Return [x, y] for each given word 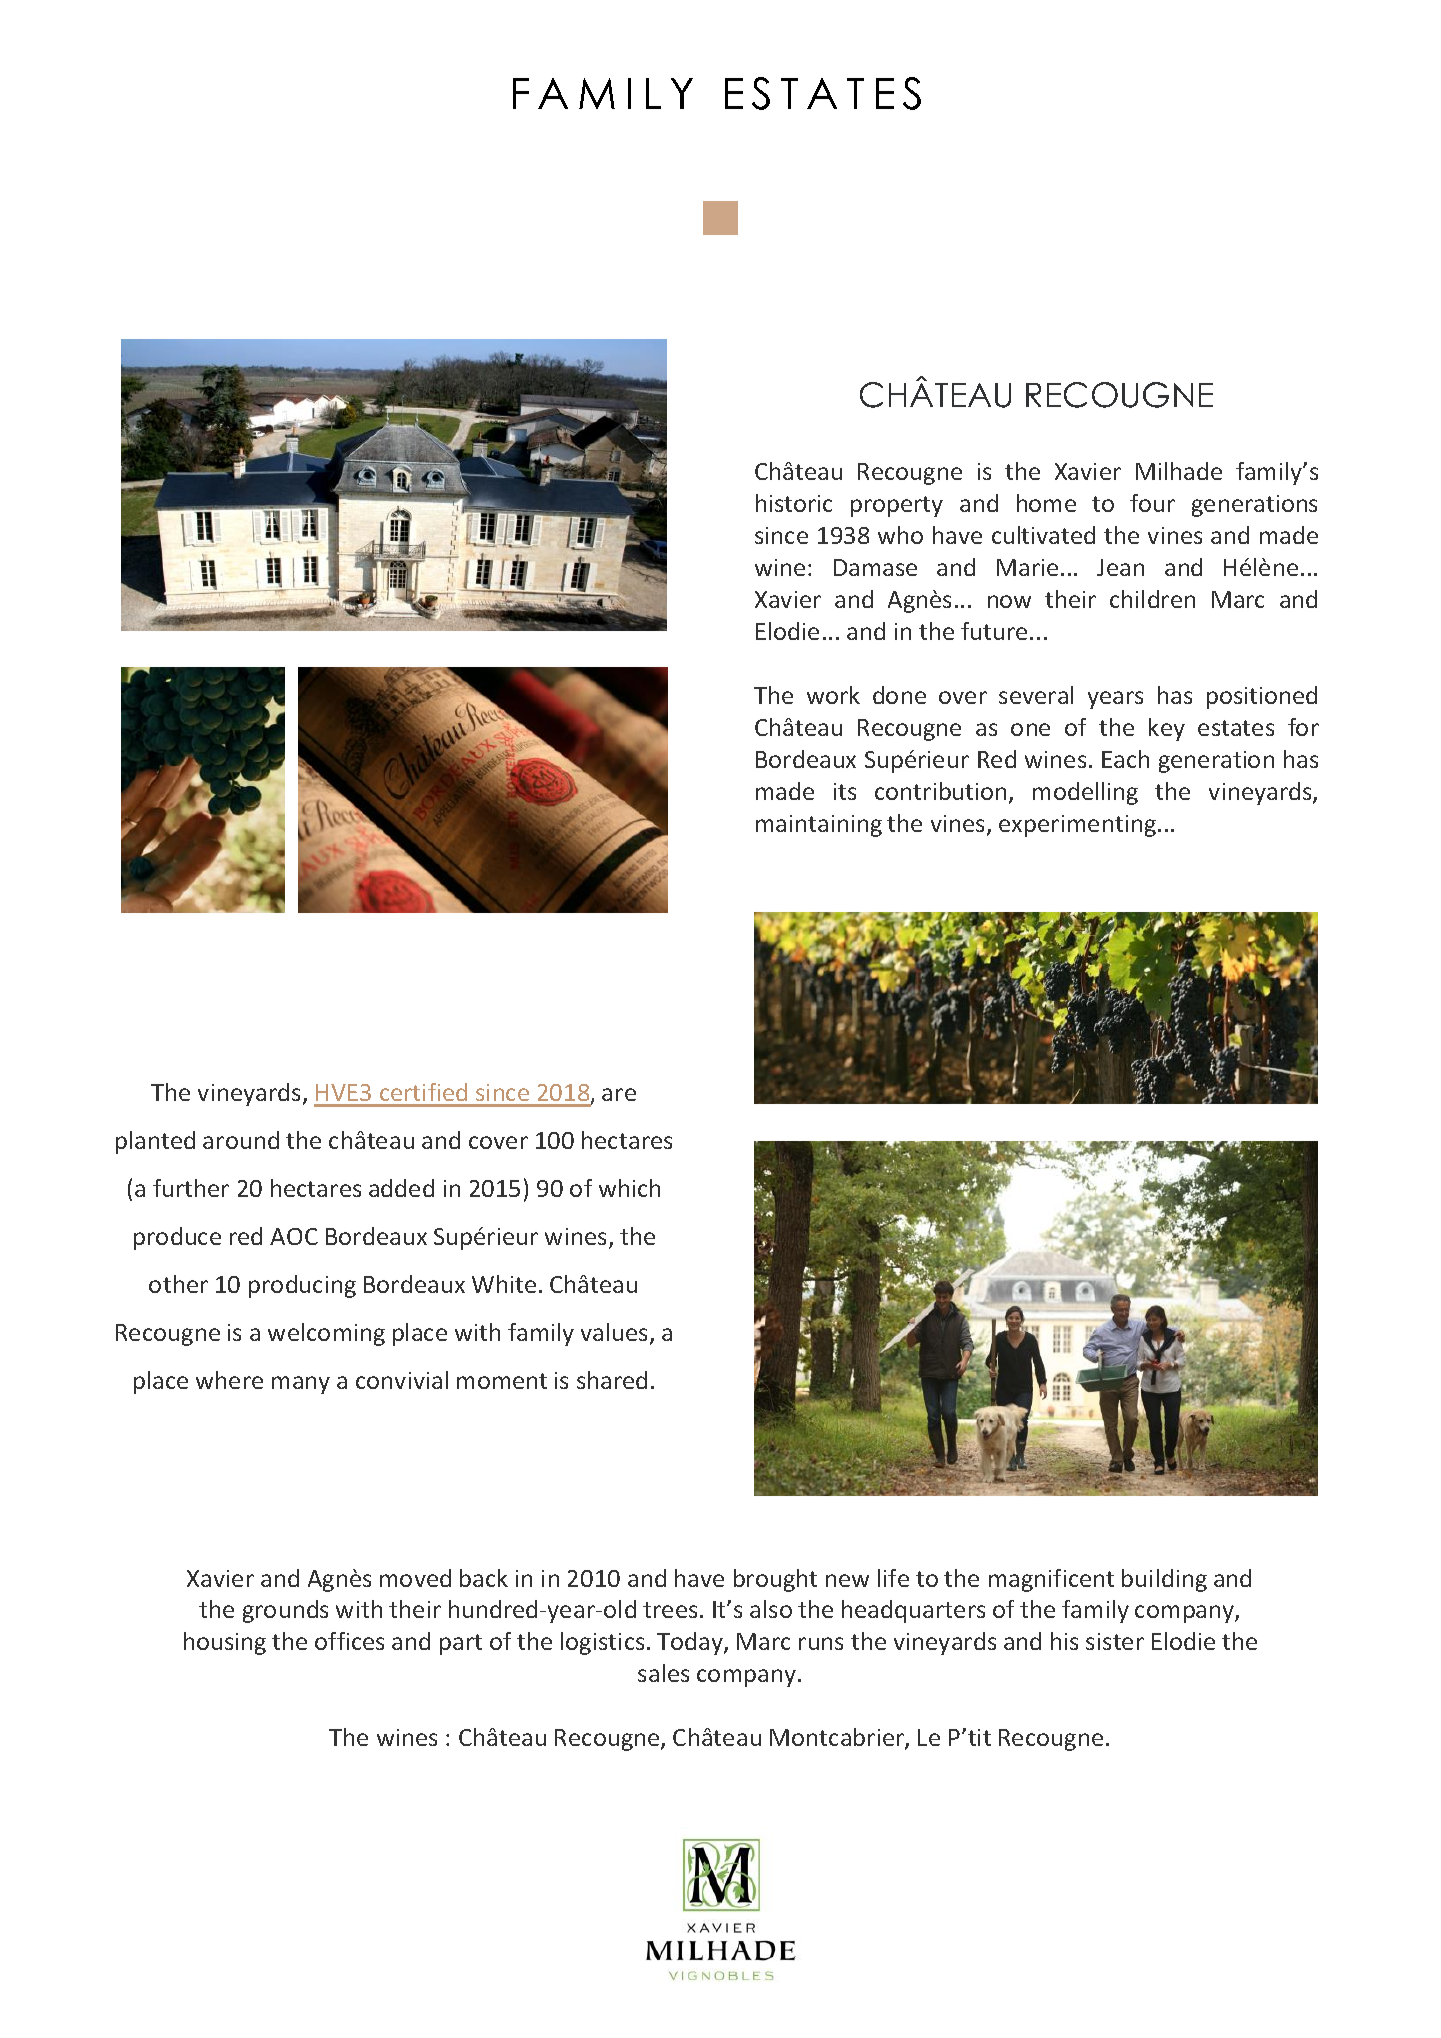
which [629, 1188]
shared [612, 1380]
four [1152, 503]
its [845, 791]
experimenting [1077, 826]
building [1164, 1580]
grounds [285, 1611]
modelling [1085, 793]
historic [794, 503]
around [241, 1140]
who [900, 535]
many [301, 1385]
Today [691, 1643]
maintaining [819, 826]
